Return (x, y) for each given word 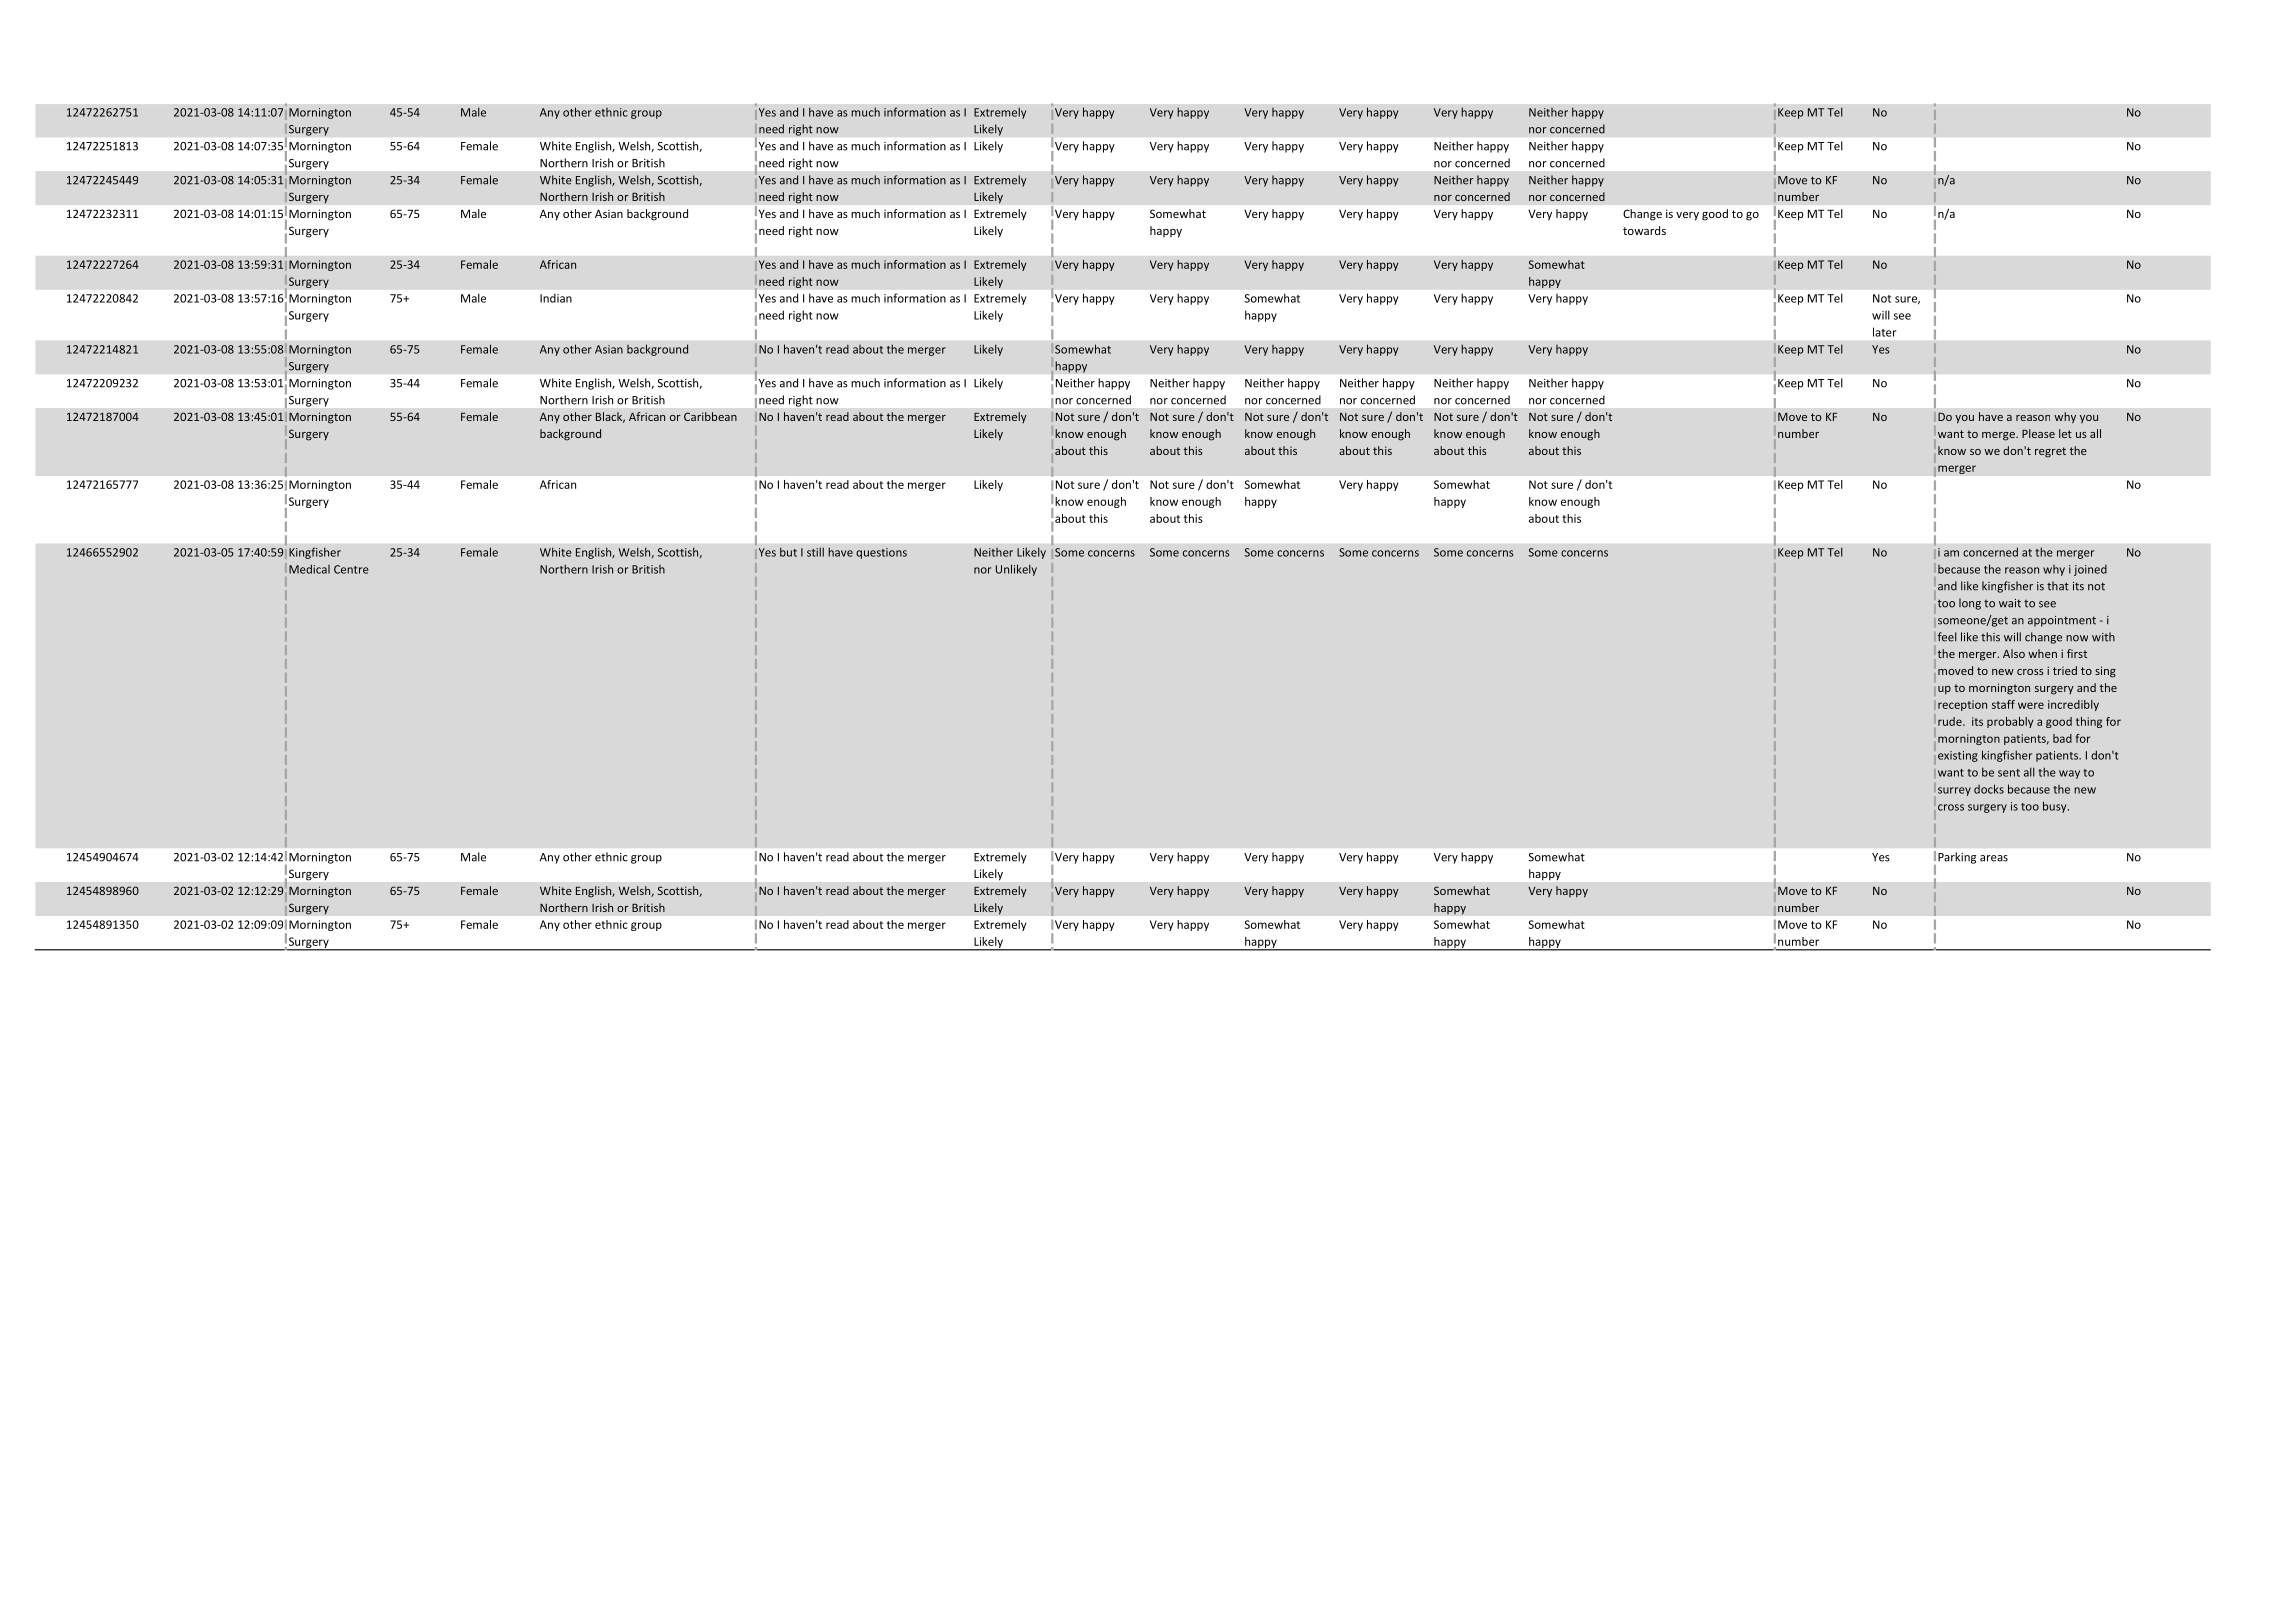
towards (1644, 230)
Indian (556, 298)
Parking (1957, 858)
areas (1994, 858)
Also (2014, 653)
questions (881, 553)
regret (2050, 452)
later (1884, 332)
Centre (351, 569)
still (815, 552)
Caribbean (710, 416)
